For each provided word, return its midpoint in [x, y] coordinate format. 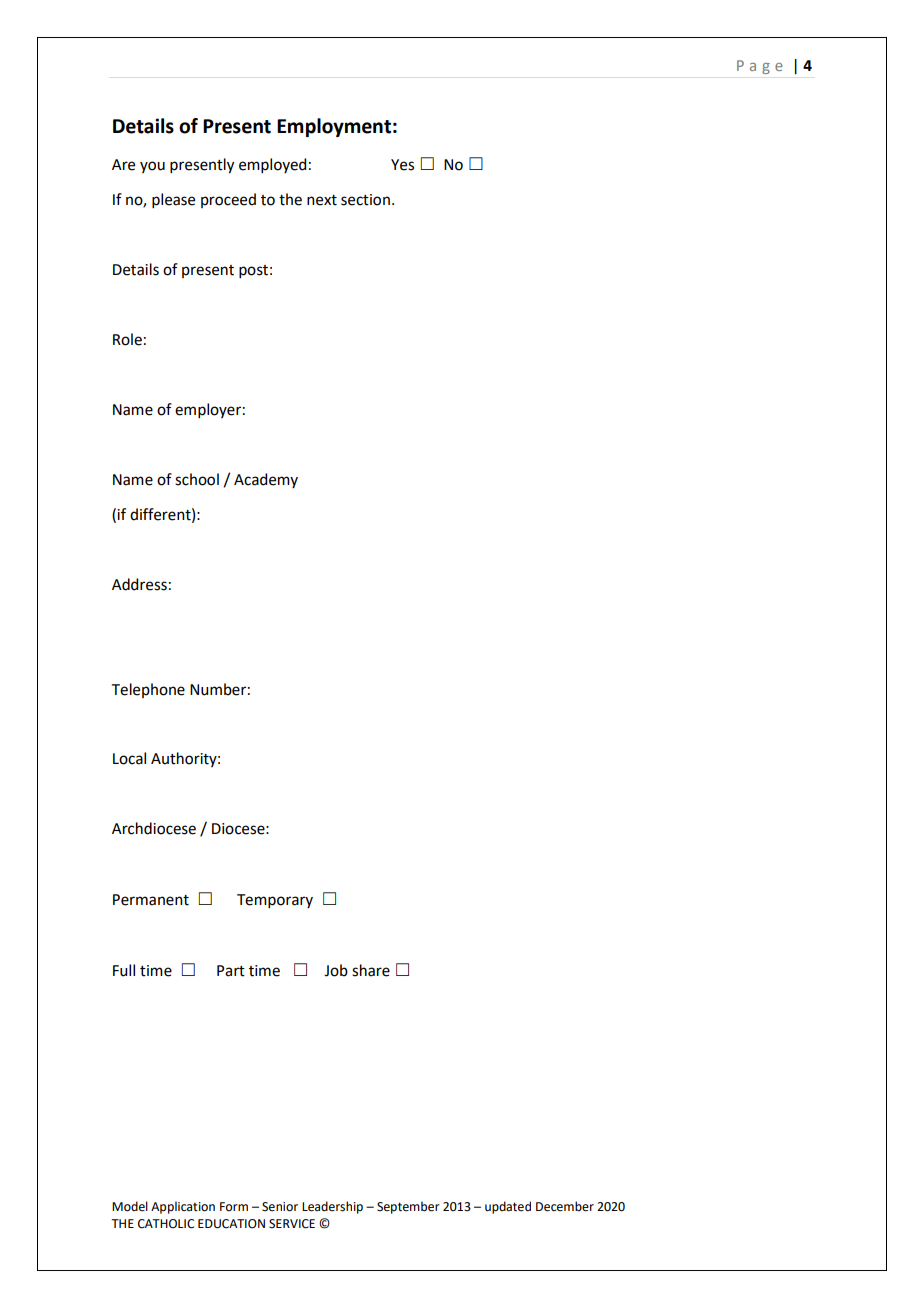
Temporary [275, 901]
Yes [402, 165]
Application [183, 1207]
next [322, 200]
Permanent [151, 900]
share [371, 970]
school [197, 479]
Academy [266, 480]
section [365, 200]
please [173, 200]
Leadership [332, 1207]
